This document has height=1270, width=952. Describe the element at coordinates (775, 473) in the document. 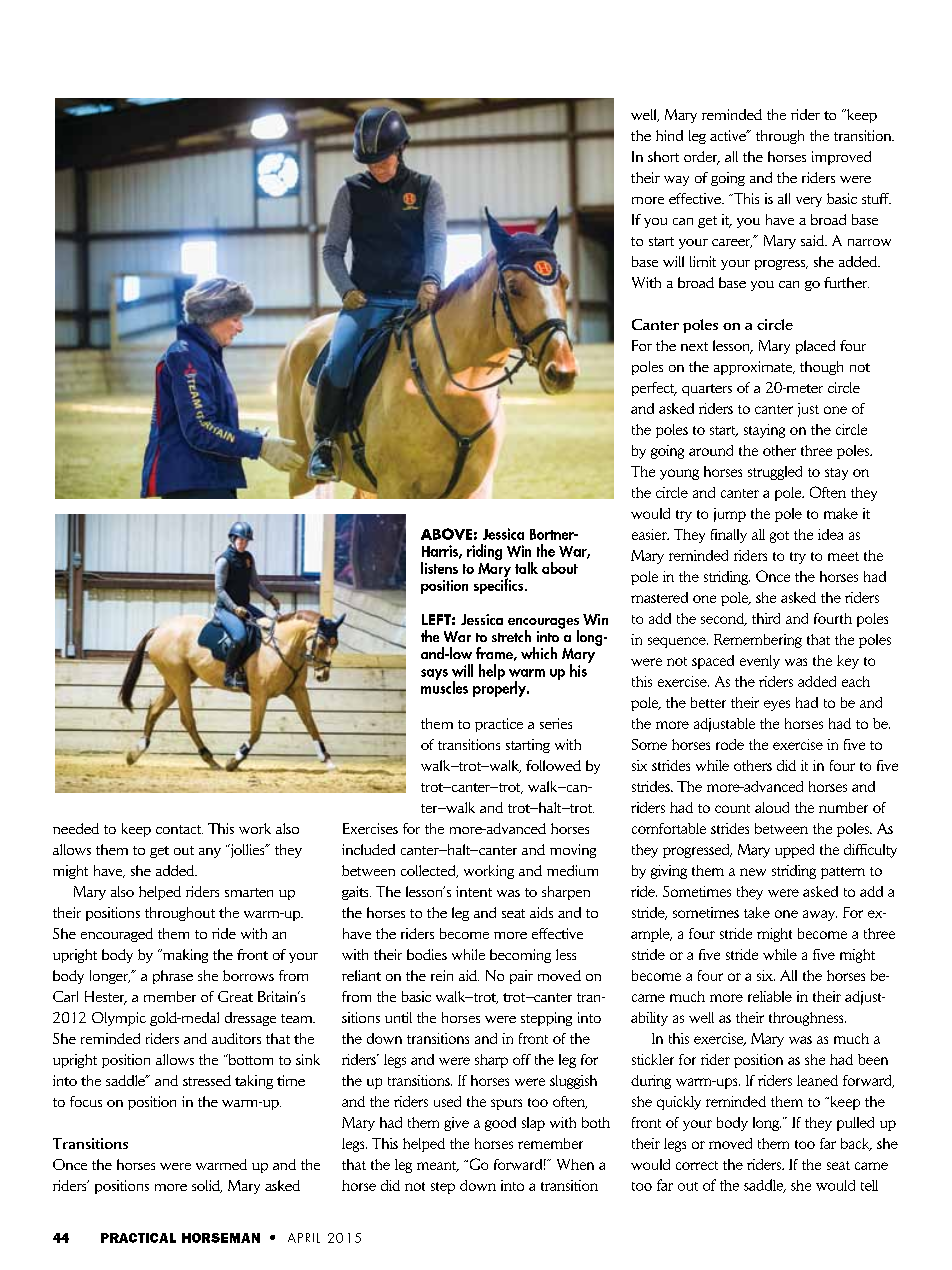

I see `struggled` at that location.
